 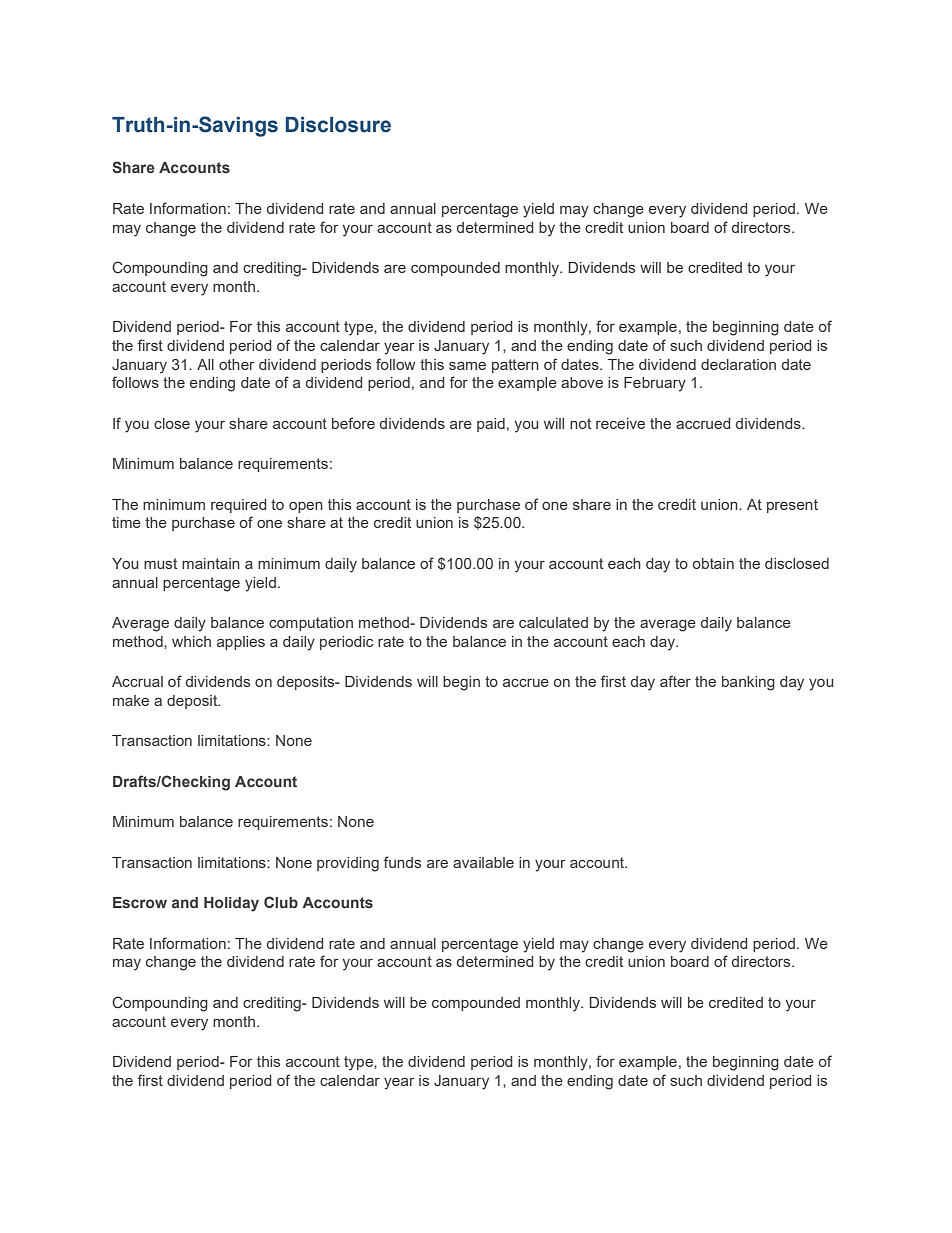 What do you see at coordinates (553, 622) in the document?
I see `calculated` at bounding box center [553, 622].
